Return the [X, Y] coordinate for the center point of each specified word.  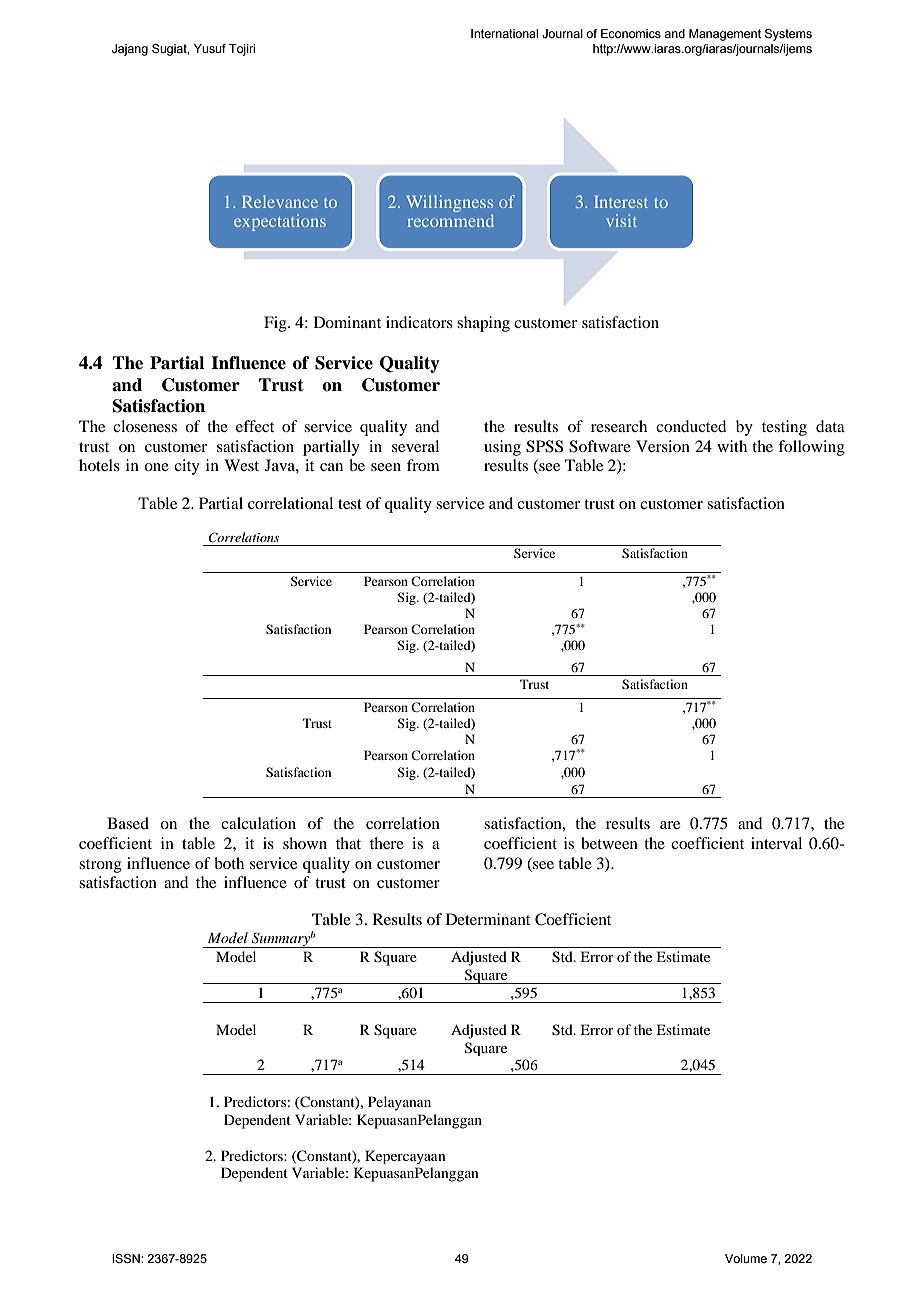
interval [776, 843]
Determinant [488, 919]
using [502, 448]
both [229, 863]
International [504, 33]
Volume [746, 1258]
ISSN [127, 1259]
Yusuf [210, 48]
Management [725, 35]
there [387, 843]
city [187, 467]
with [732, 446]
